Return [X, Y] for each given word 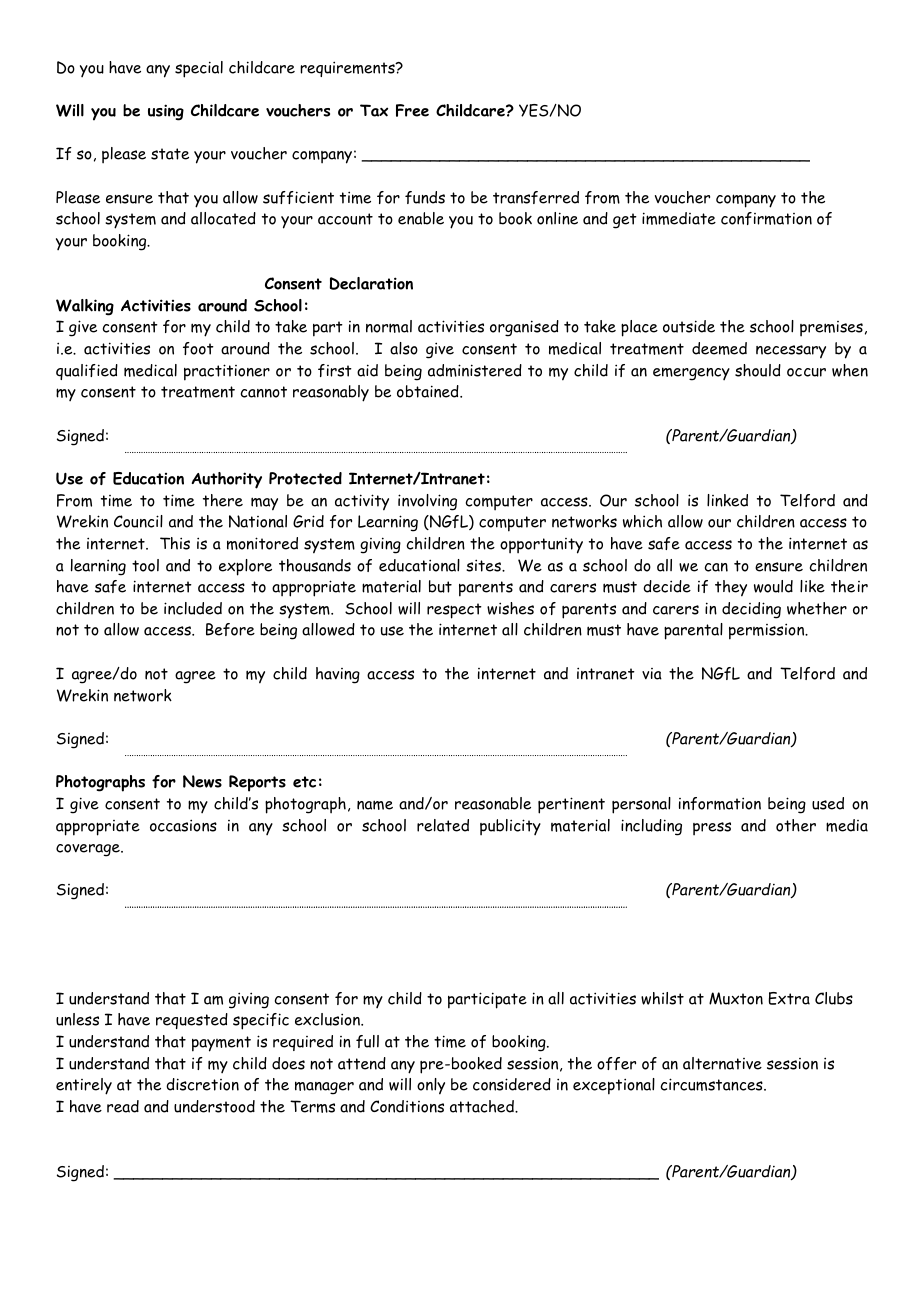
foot [198, 348]
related [443, 825]
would [773, 586]
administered [475, 370]
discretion [202, 1084]
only [431, 1086]
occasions [183, 825]
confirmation [766, 218]
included [193, 608]
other [796, 825]
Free [412, 110]
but [440, 586]
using [166, 112]
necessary [791, 352]
